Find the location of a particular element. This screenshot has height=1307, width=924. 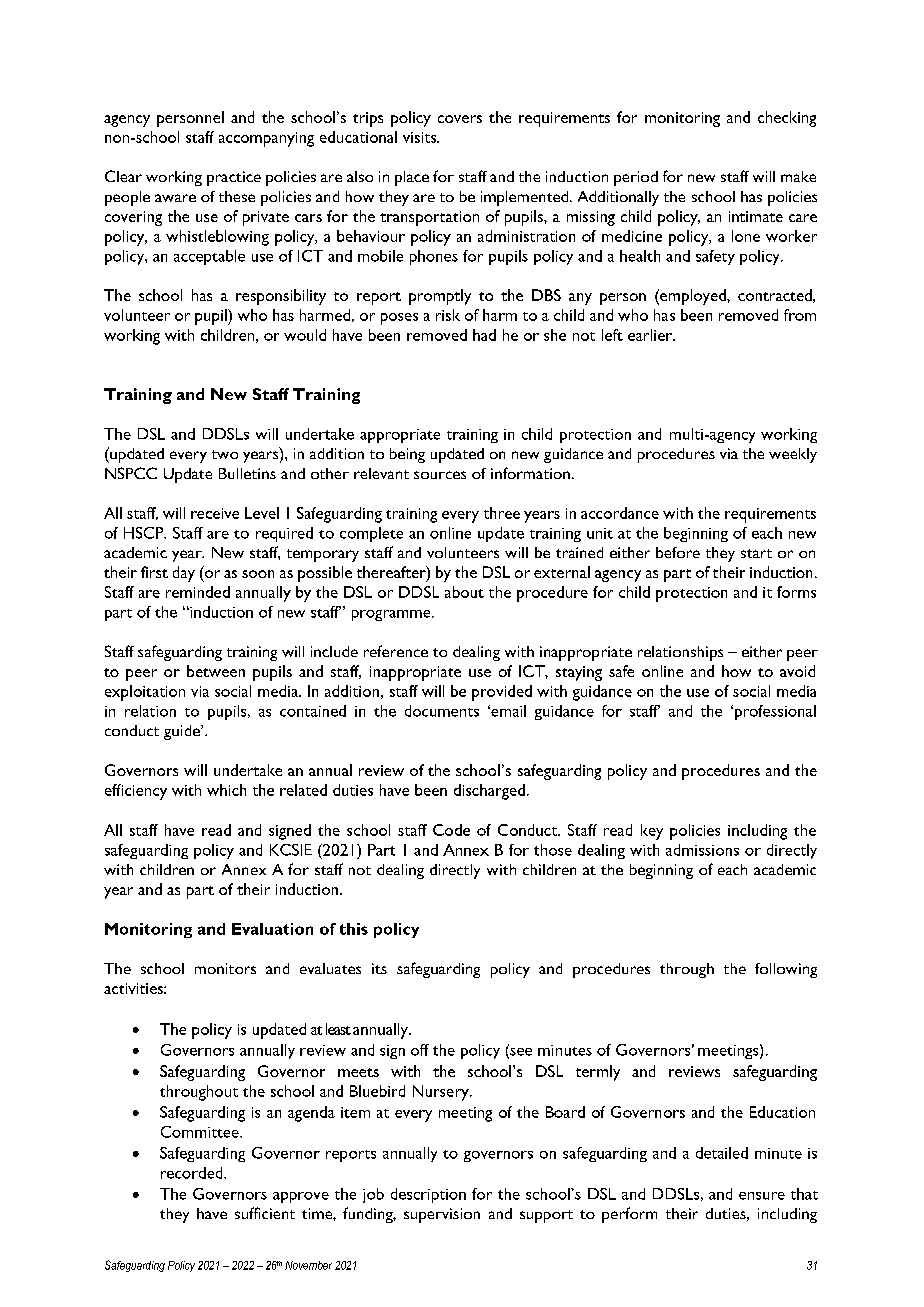

professional is located at coordinates (774, 712).
